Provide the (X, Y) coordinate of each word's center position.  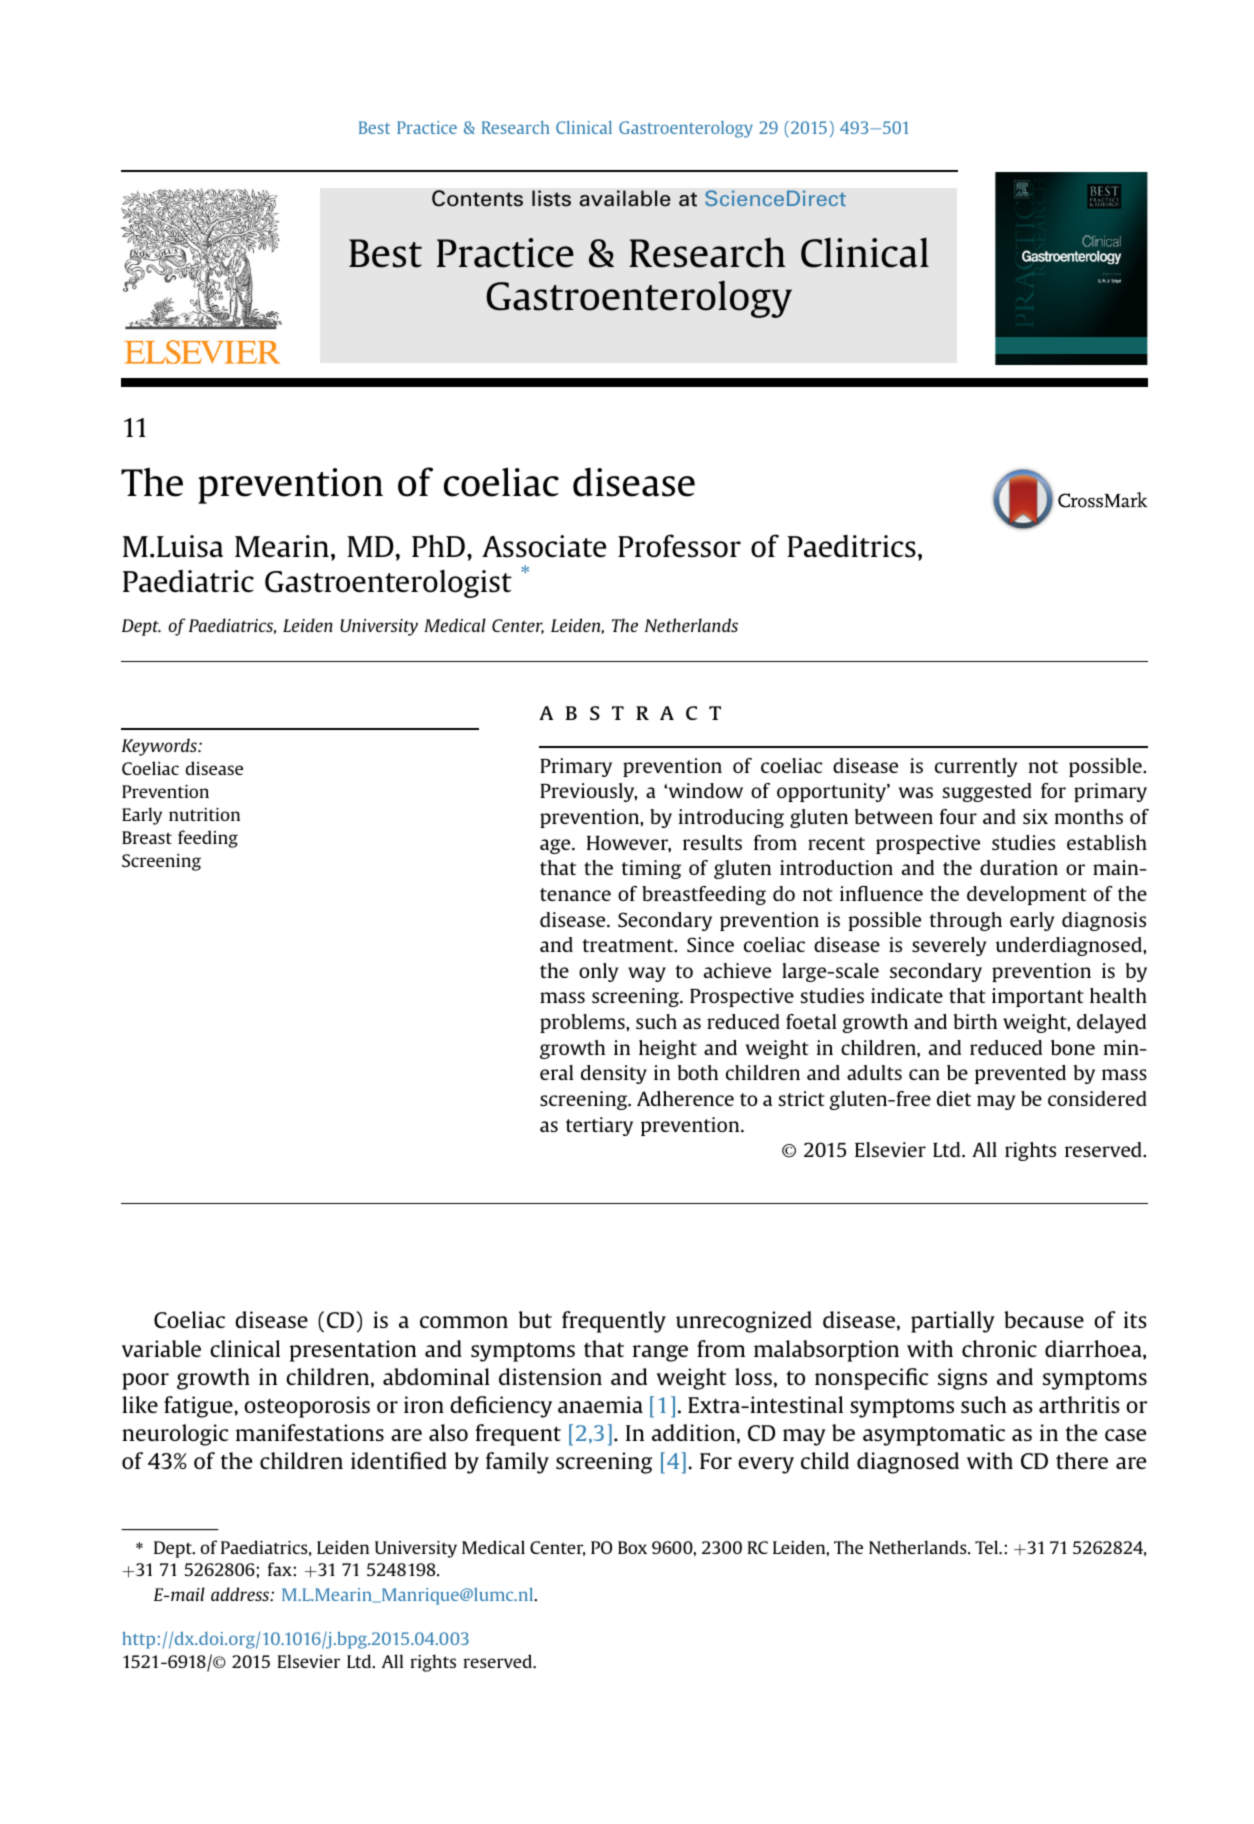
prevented (1020, 1074)
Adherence (685, 1098)
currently (976, 767)
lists (551, 198)
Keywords (160, 747)
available (625, 198)
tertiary (599, 1126)
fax (281, 1569)
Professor (679, 546)
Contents (477, 198)
